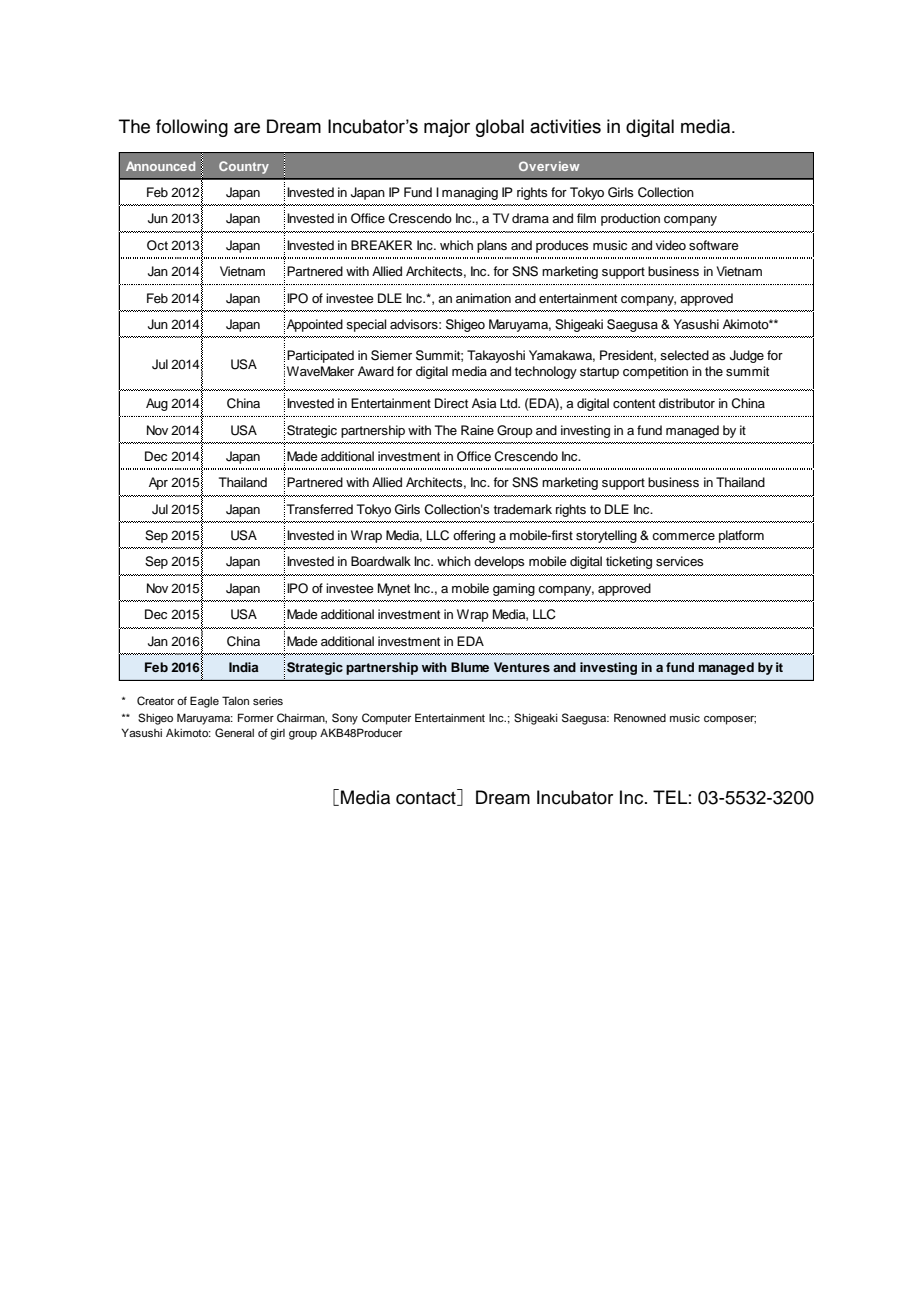 This page has width=924, height=1308. What do you see at coordinates (235, 700) in the page?
I see `Talon` at bounding box center [235, 700].
